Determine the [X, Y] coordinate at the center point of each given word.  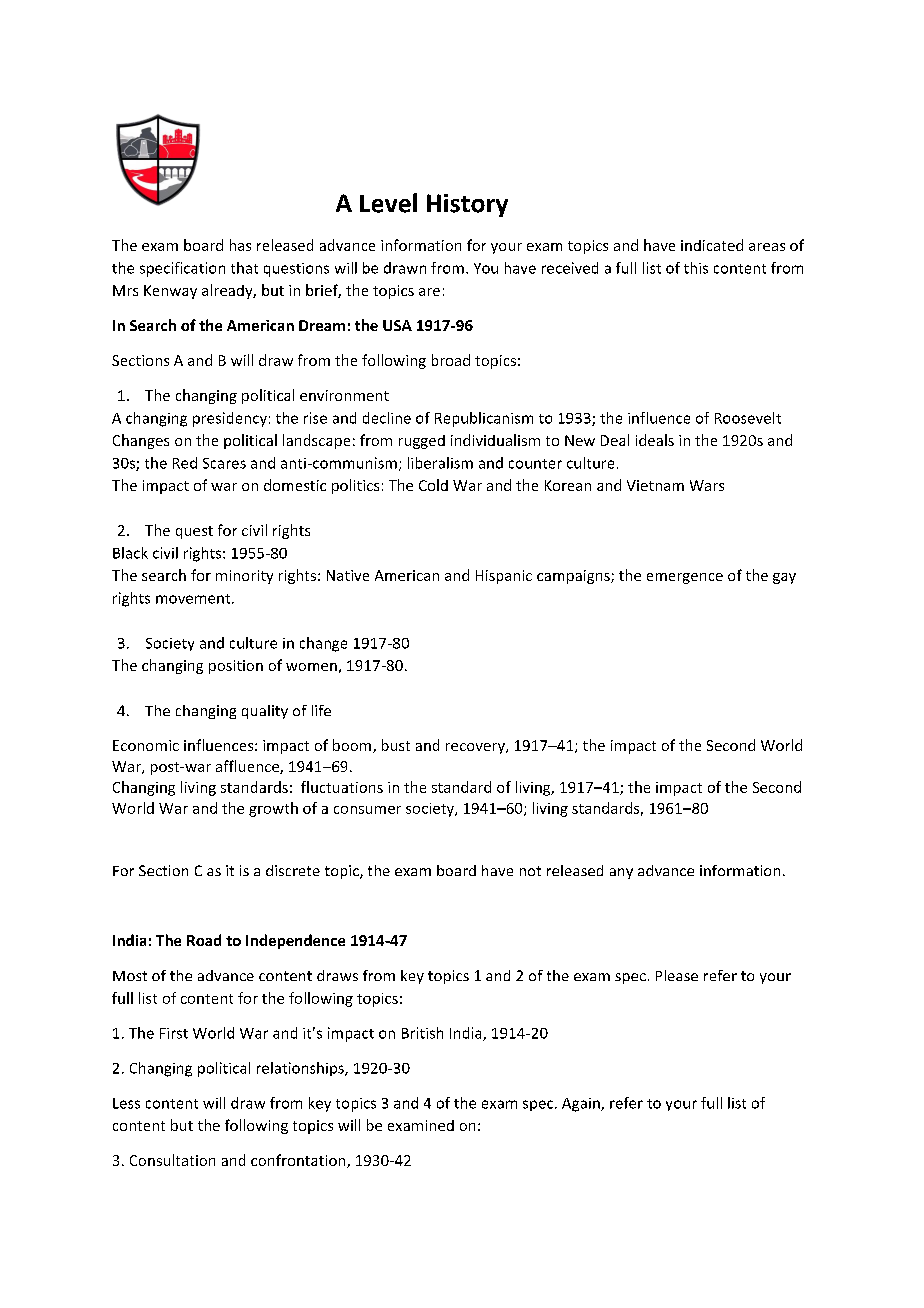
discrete [293, 870]
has [240, 245]
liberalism [440, 463]
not [530, 871]
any [621, 873]
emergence [685, 578]
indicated [712, 245]
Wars [707, 485]
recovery [476, 748]
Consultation [172, 1160]
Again [582, 1105]
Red [185, 463]
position [236, 667]
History [467, 205]
